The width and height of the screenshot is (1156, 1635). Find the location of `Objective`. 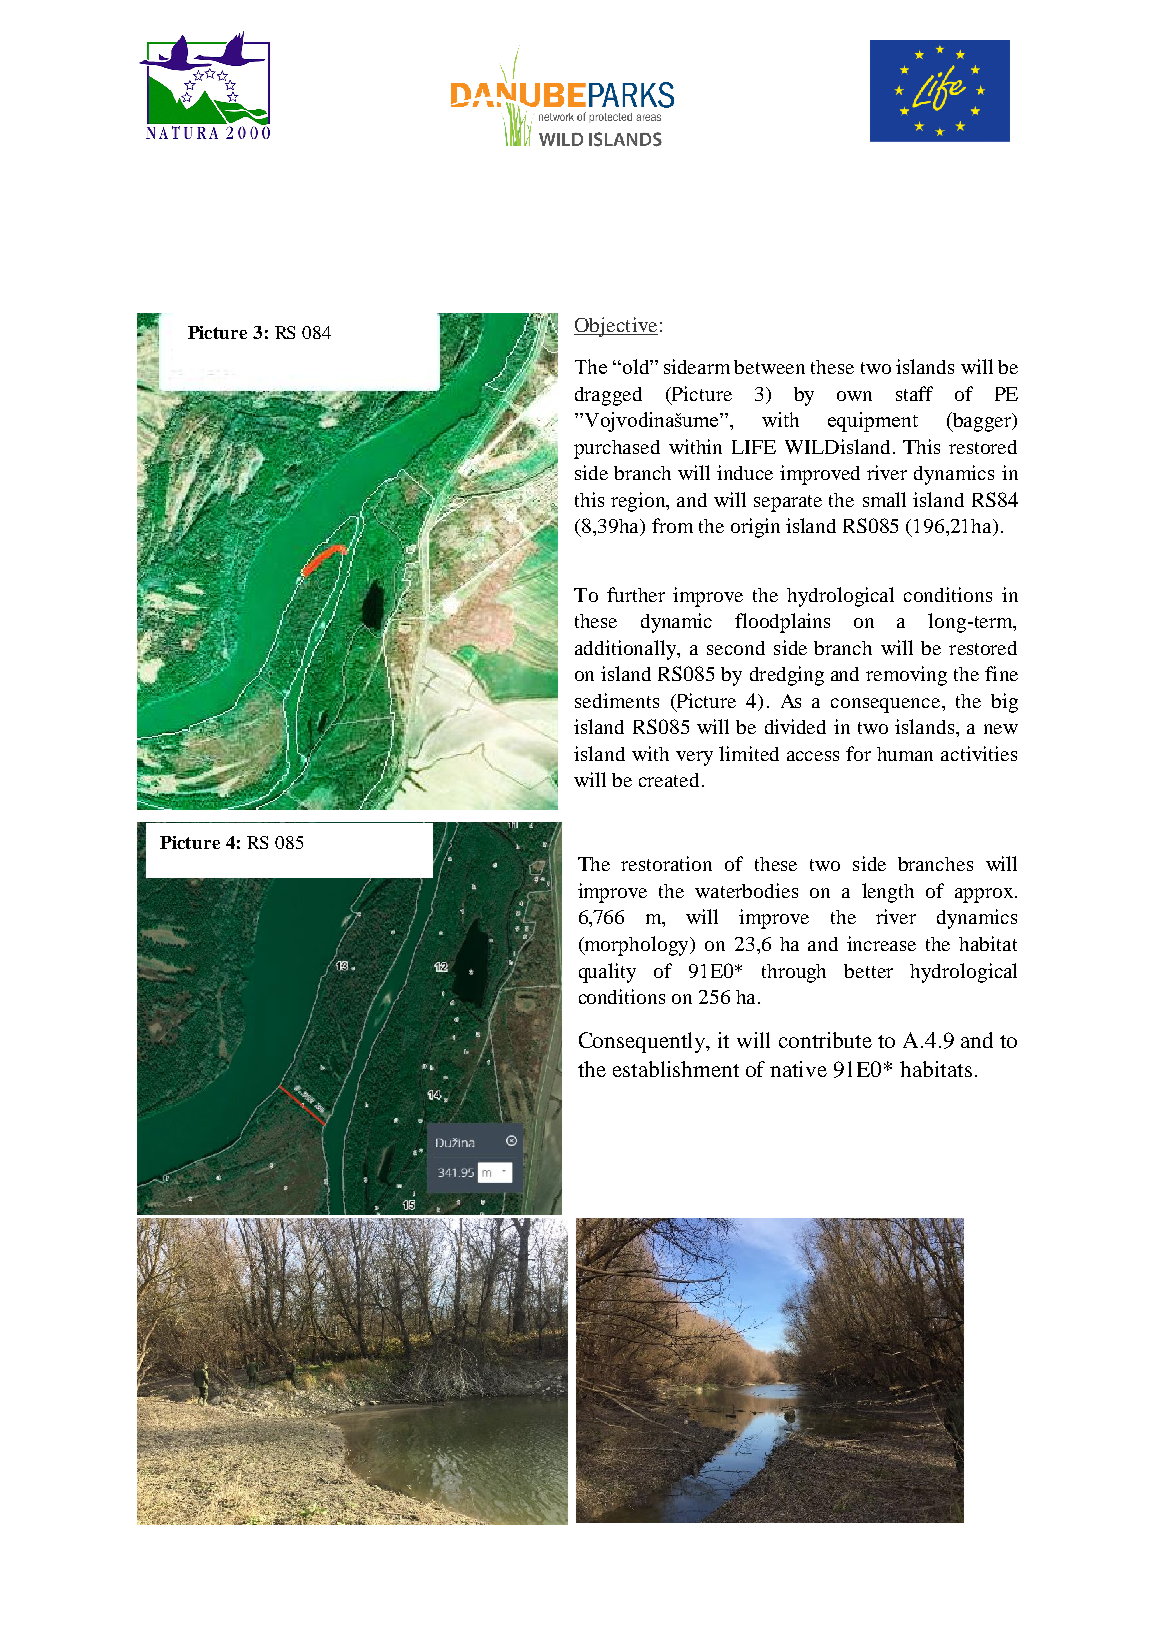

Objective is located at coordinates (616, 327).
